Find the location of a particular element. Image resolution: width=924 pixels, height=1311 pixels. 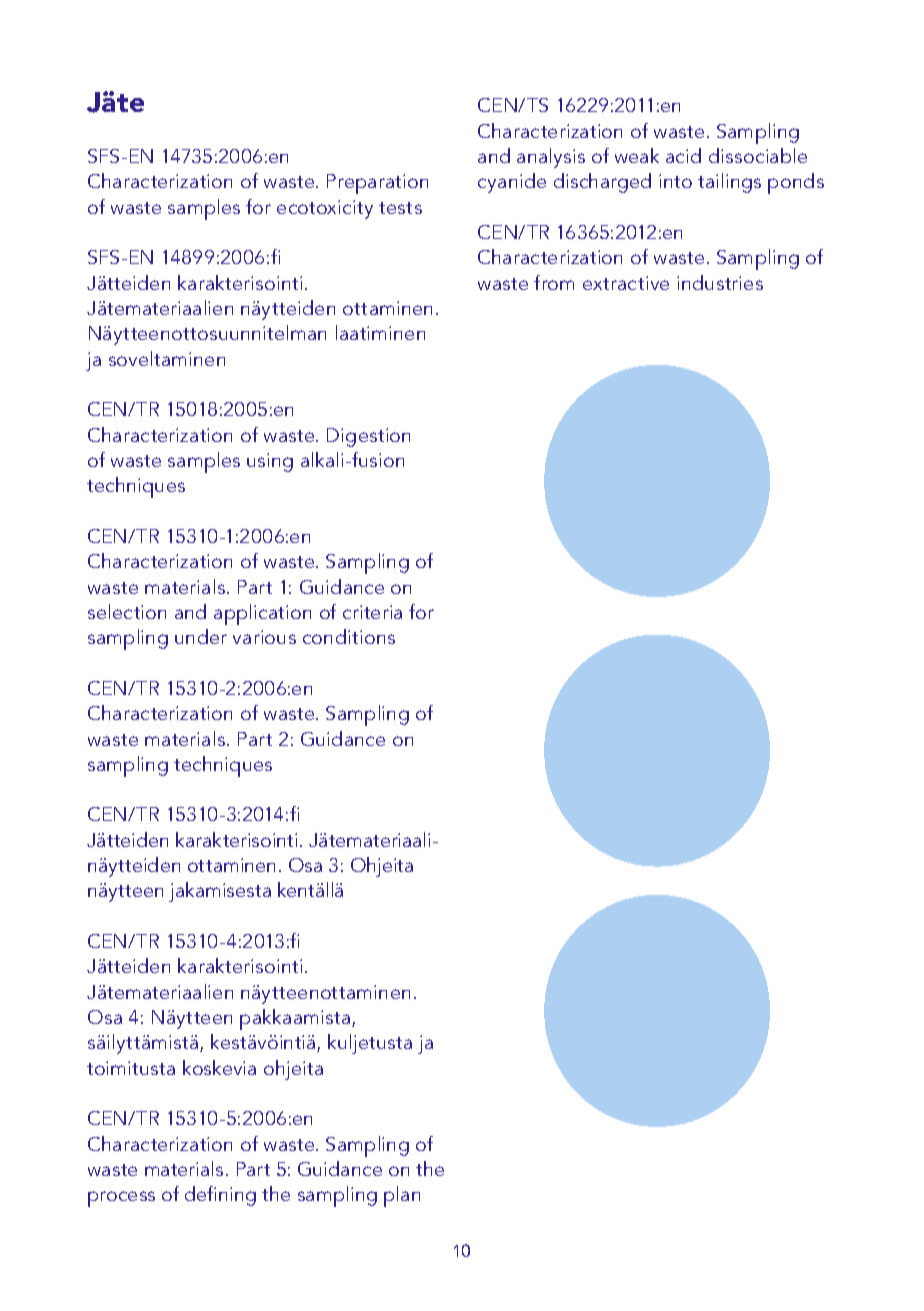

under is located at coordinates (201, 636).
